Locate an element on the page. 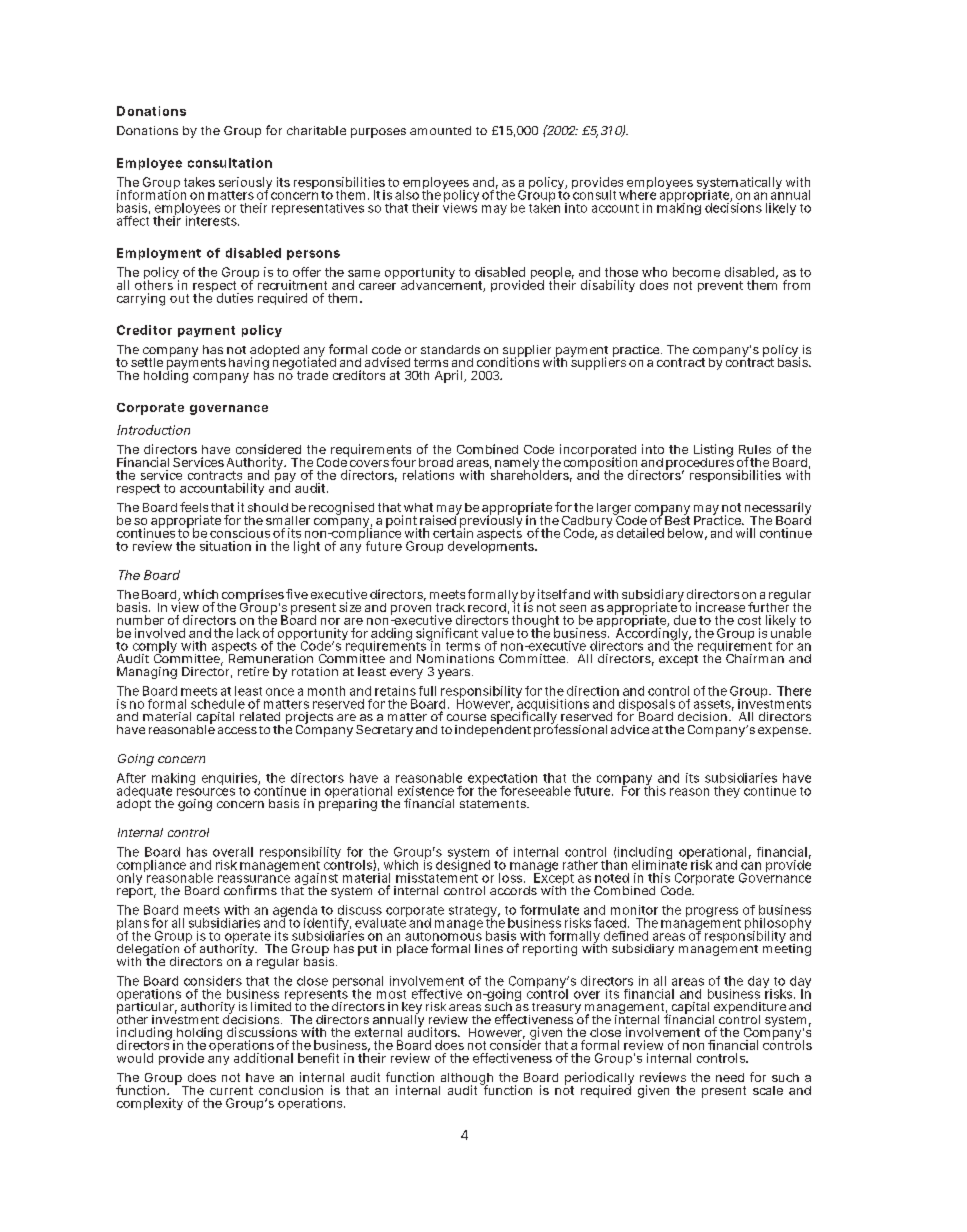 This image has height=1232, width=967. amounted is located at coordinates (440, 130).
